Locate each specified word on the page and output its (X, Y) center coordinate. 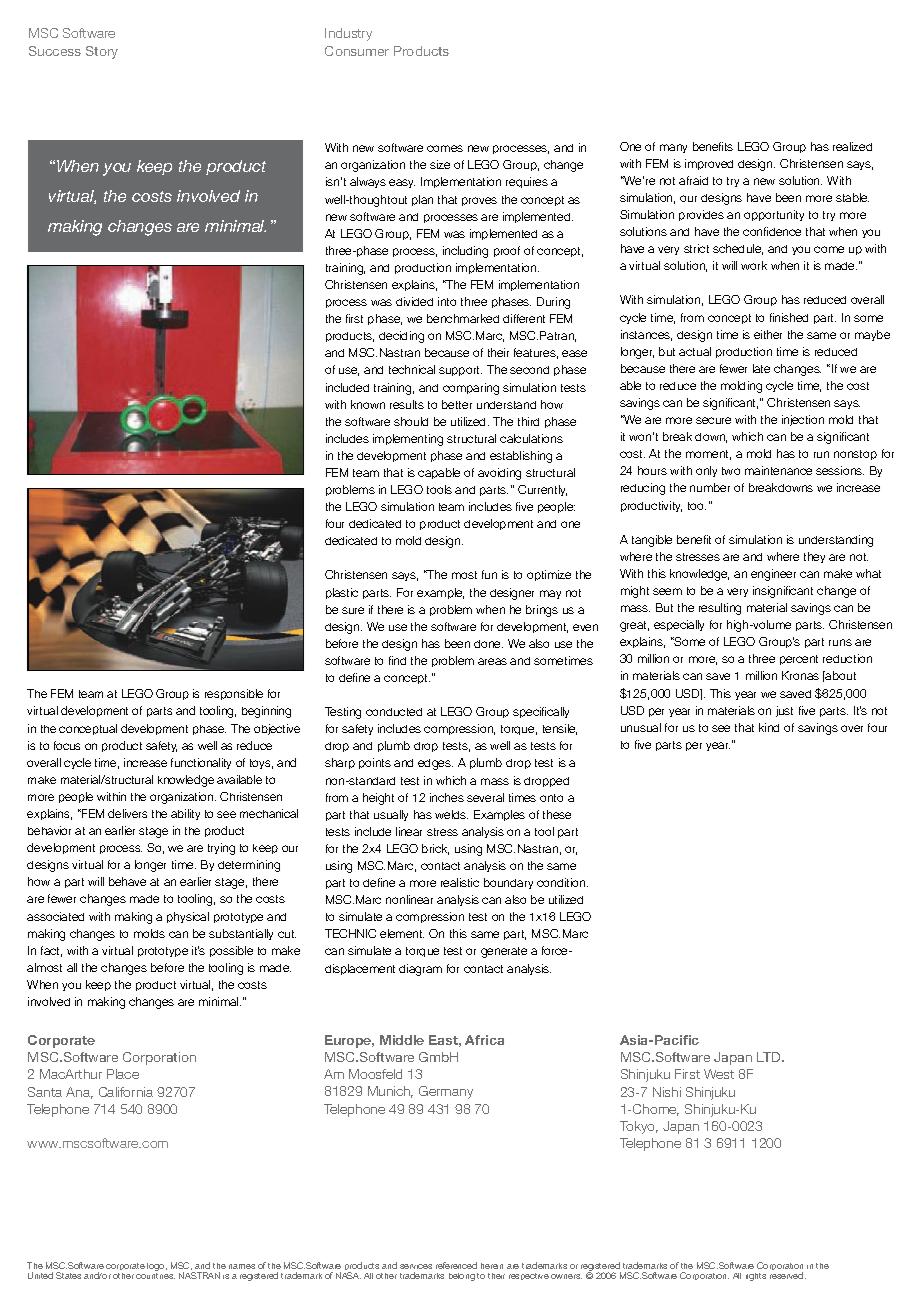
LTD (770, 1057)
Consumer (357, 51)
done (488, 644)
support (460, 371)
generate (504, 952)
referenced (456, 1265)
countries (155, 1276)
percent (799, 660)
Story (102, 52)
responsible (234, 694)
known (368, 404)
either (768, 334)
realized (852, 146)
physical (188, 917)
